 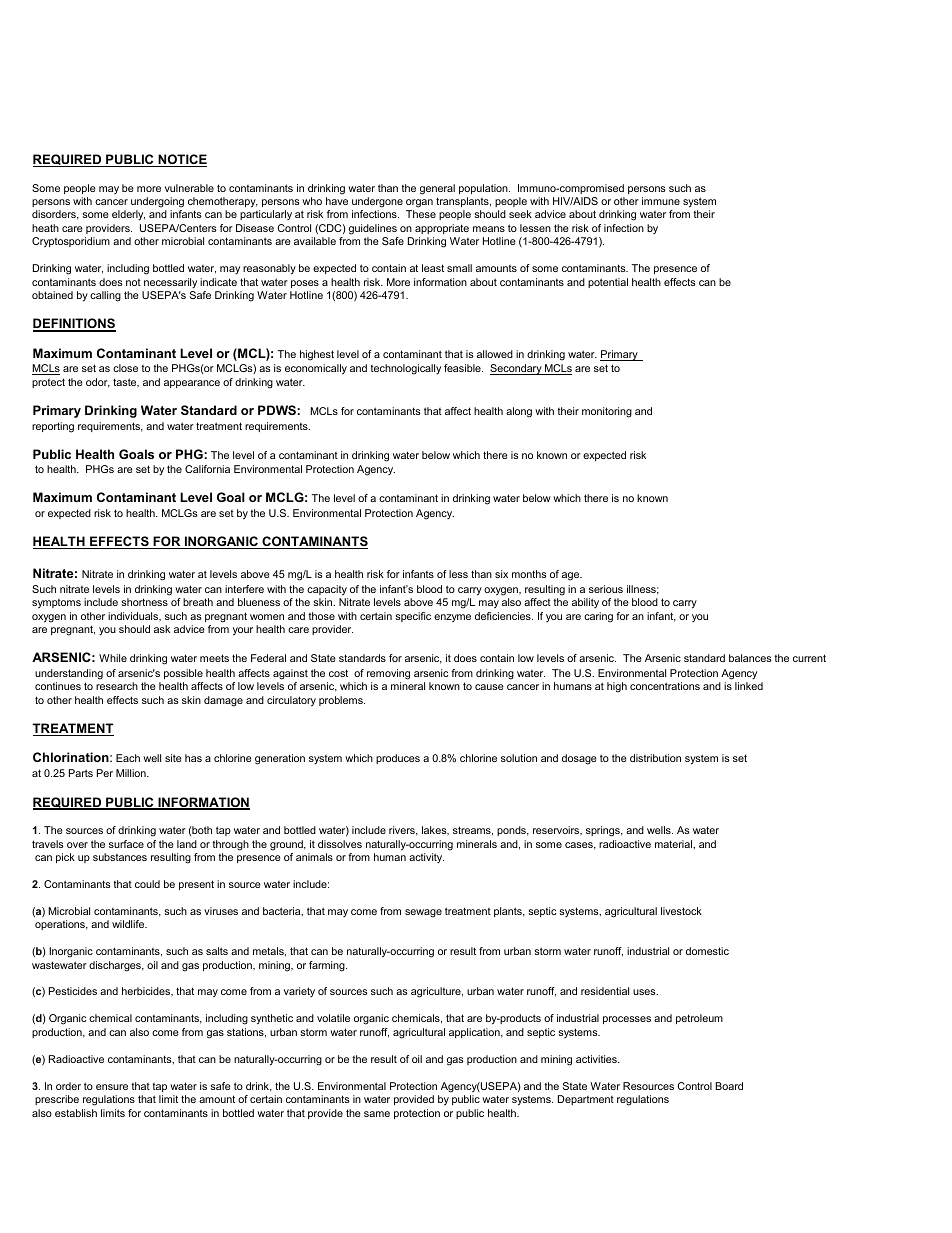 I want to click on immune, so click(x=661, y=201).
